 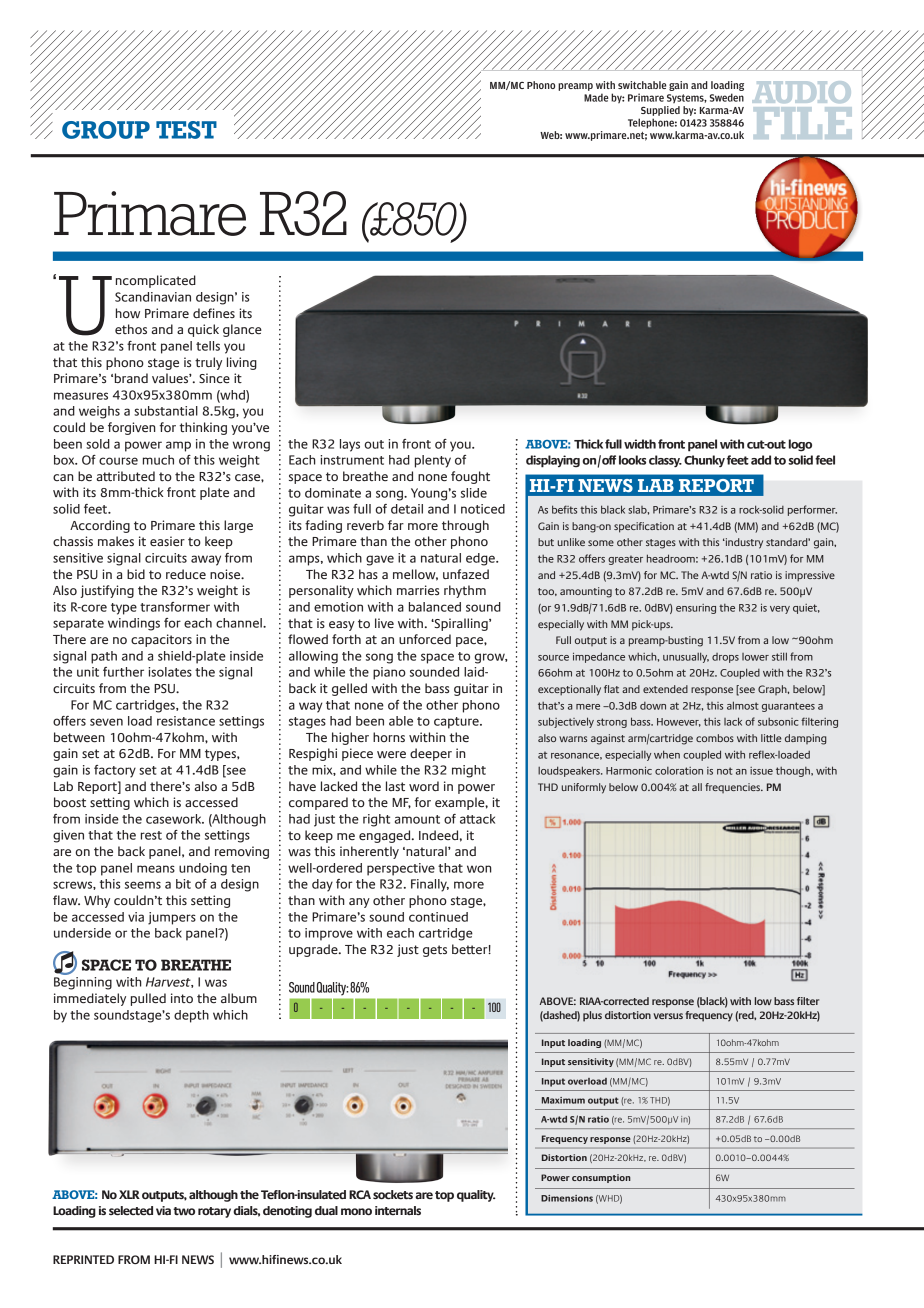 I want to click on selected, so click(x=131, y=1210).
